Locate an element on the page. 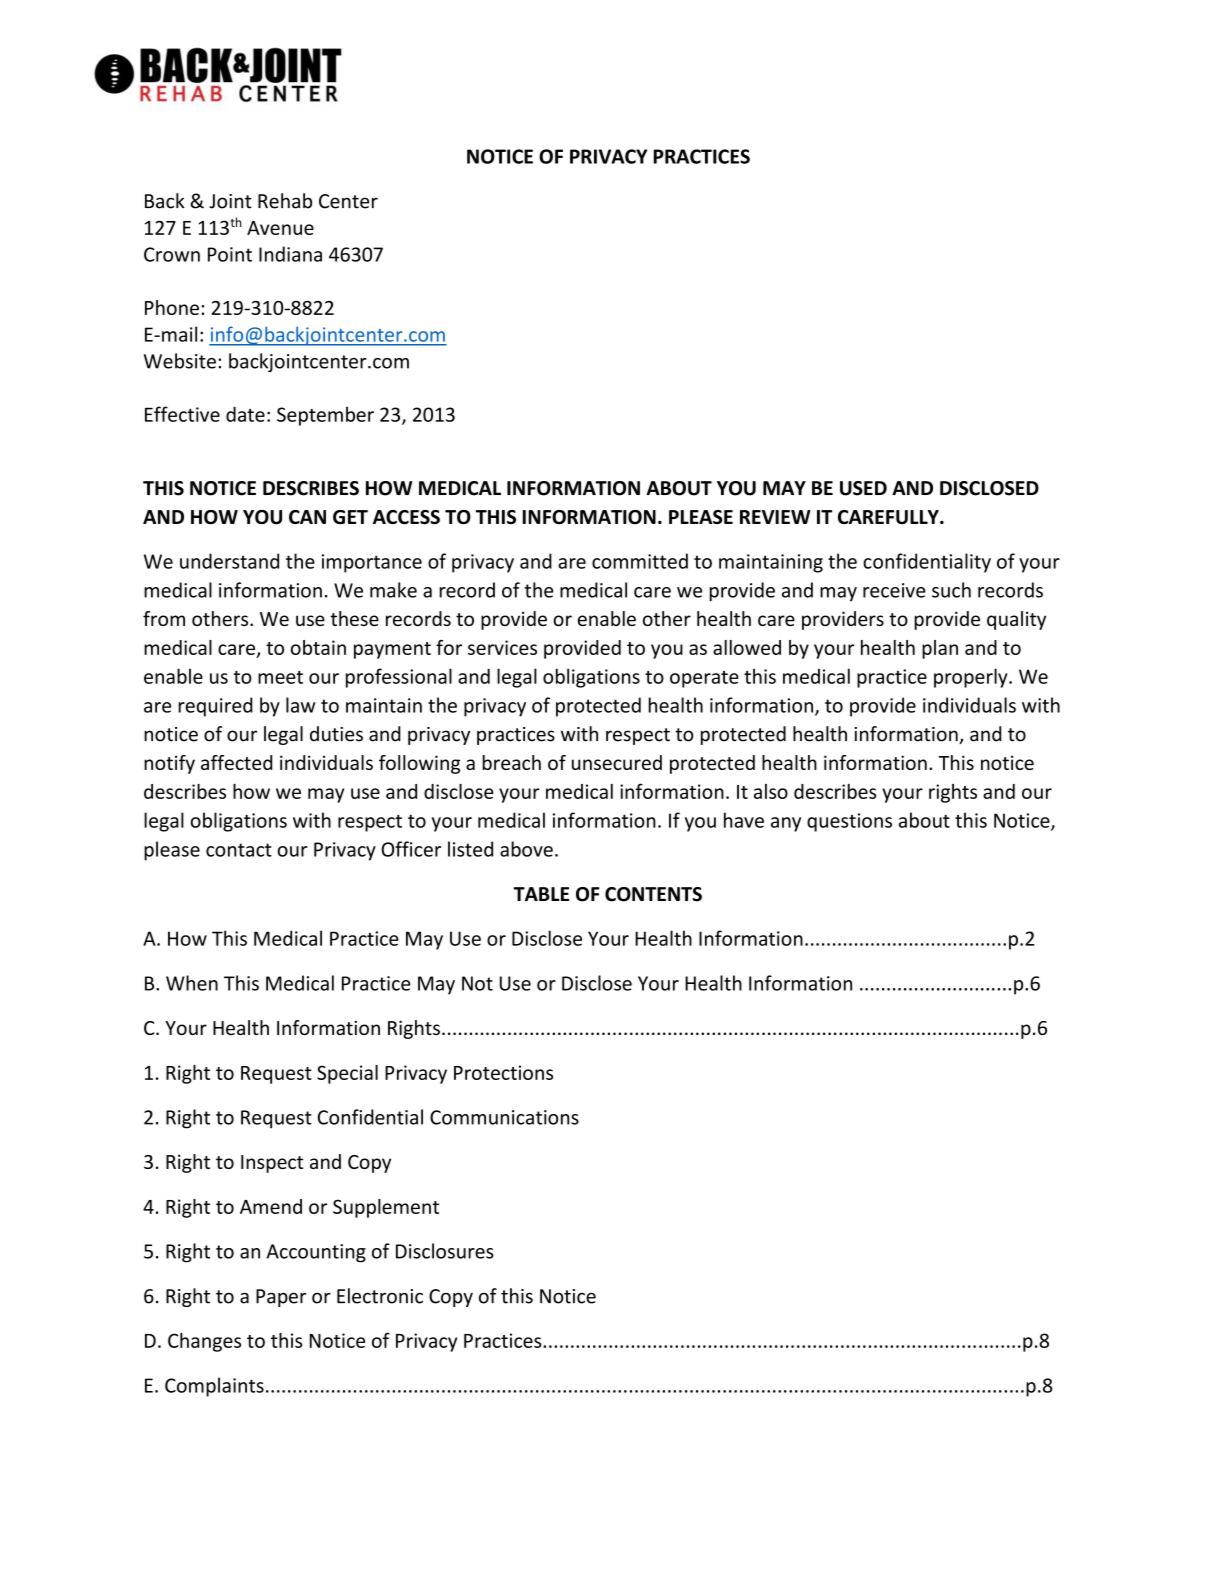  committed is located at coordinates (640, 561).
